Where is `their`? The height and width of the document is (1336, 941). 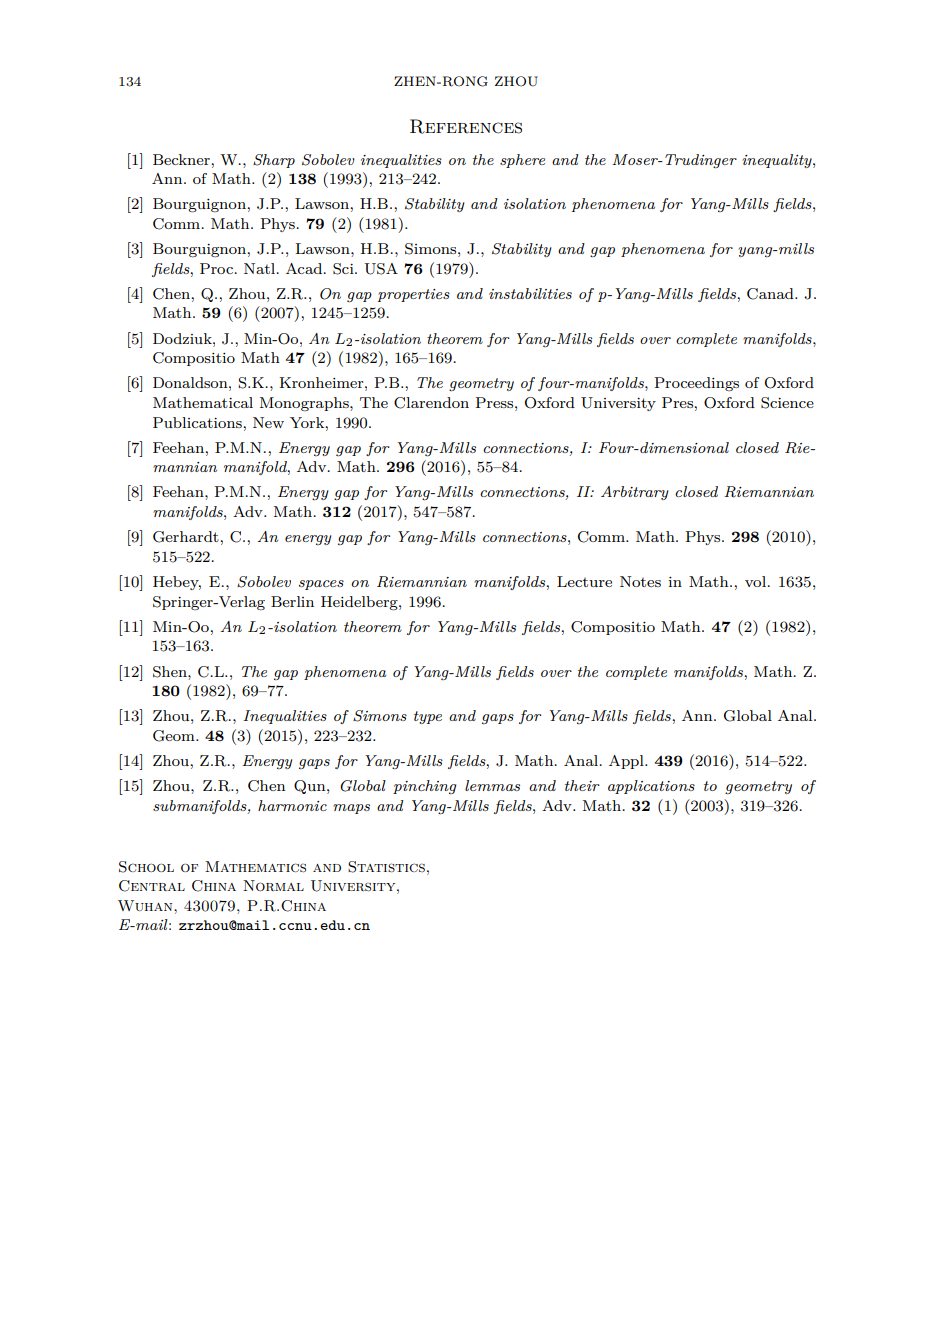 their is located at coordinates (582, 785).
